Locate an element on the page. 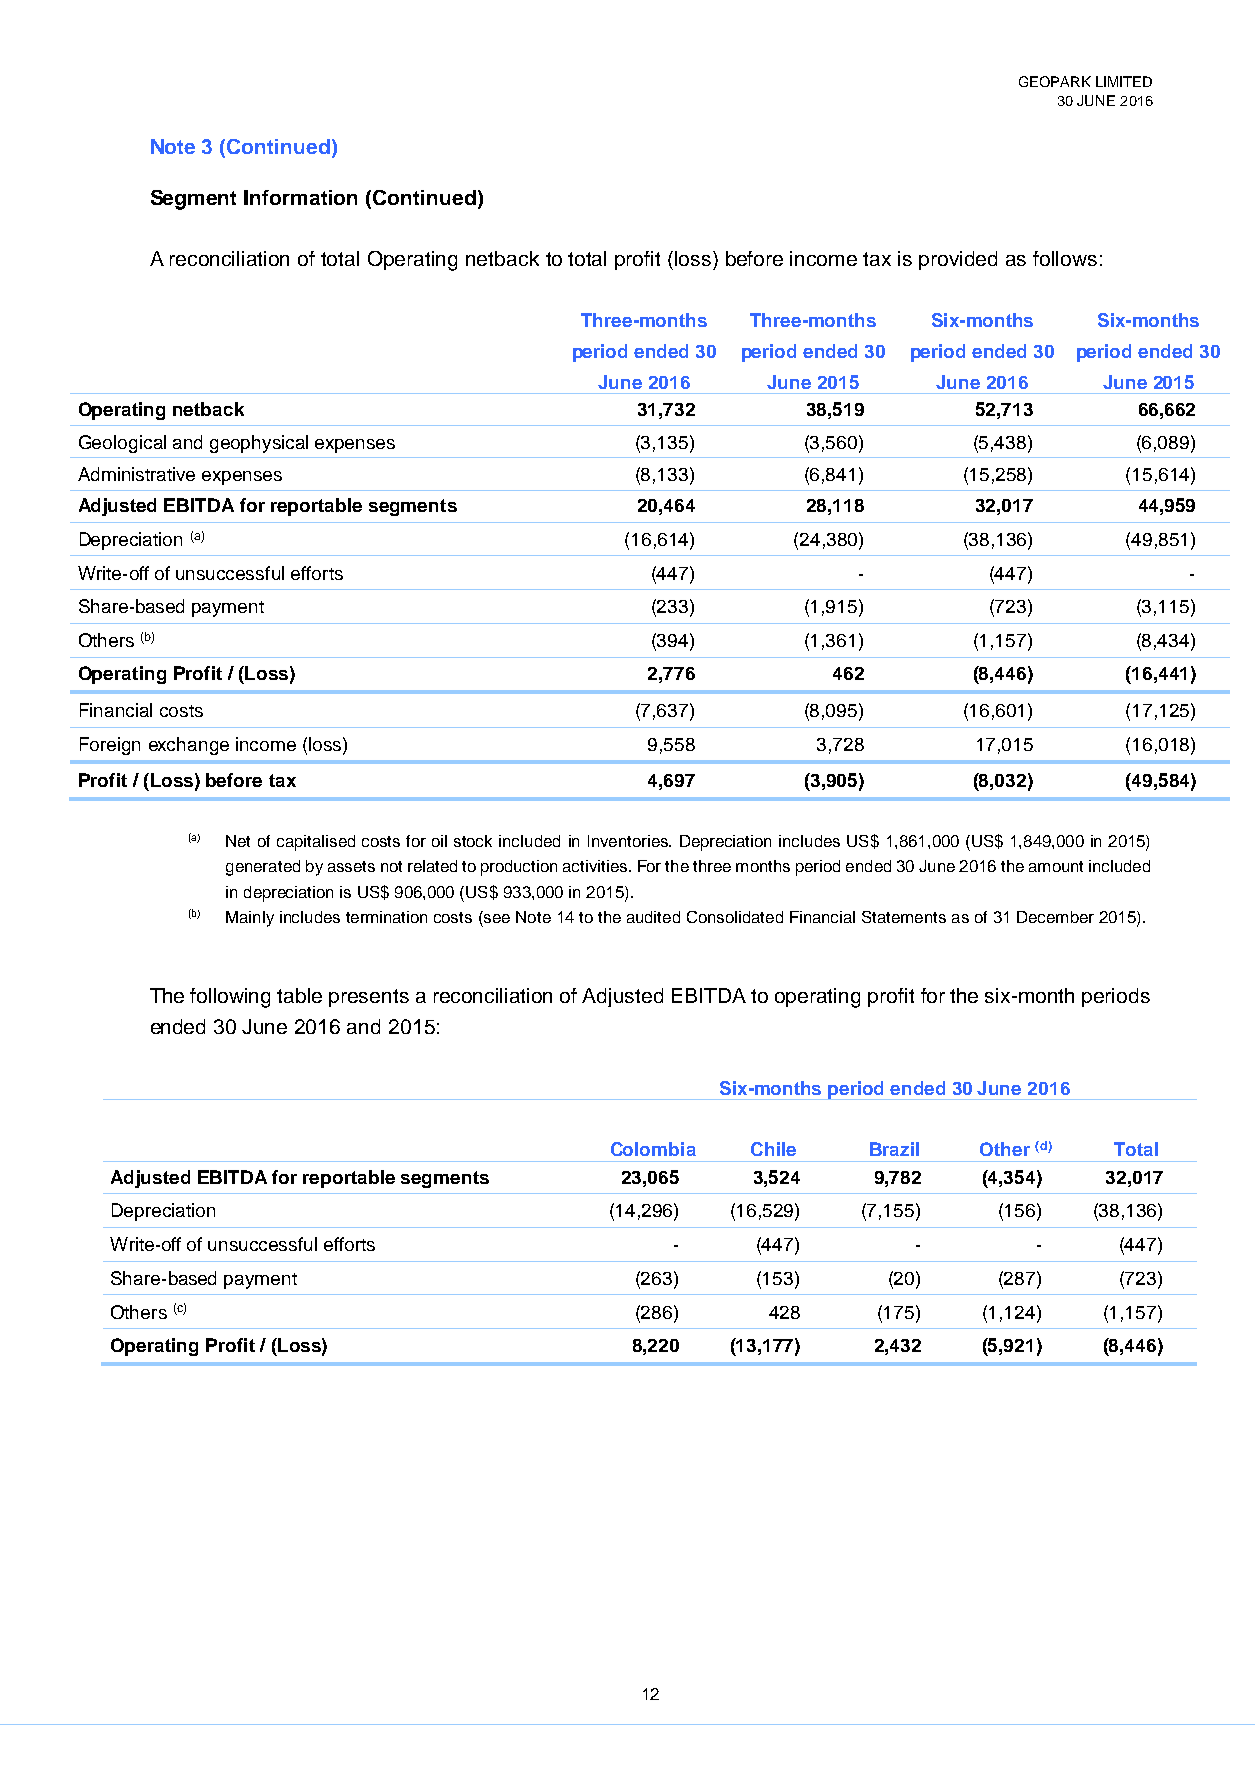 The width and height of the image is (1255, 1775). geophysical is located at coordinates (259, 444).
